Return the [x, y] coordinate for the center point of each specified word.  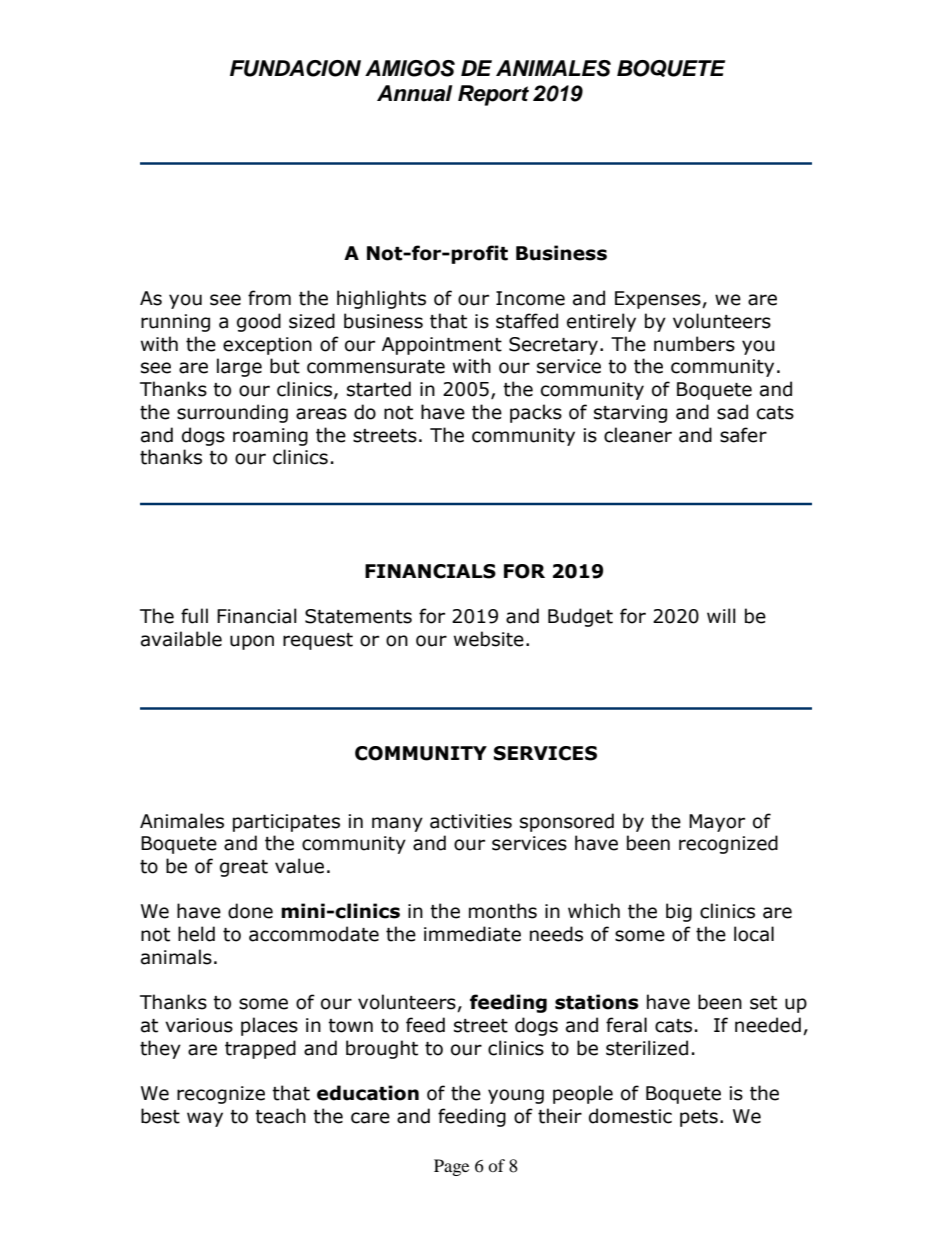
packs [536, 413]
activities [471, 821]
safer [743, 435]
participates [286, 823]
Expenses [659, 300]
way [205, 1119]
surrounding [232, 413]
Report [493, 95]
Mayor [717, 823]
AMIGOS [410, 68]
